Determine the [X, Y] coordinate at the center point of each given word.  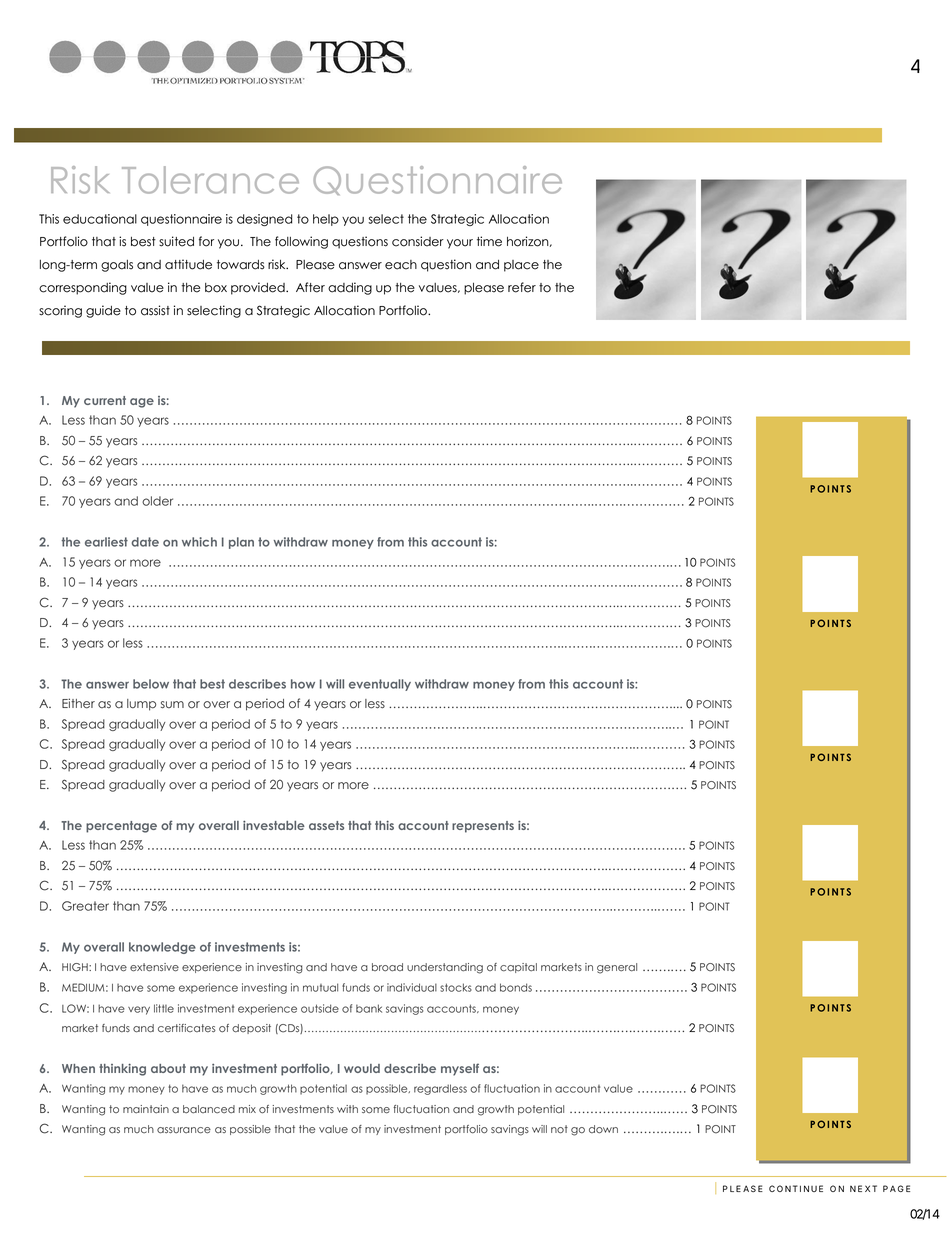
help [326, 220]
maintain [146, 1109]
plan [241, 543]
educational [100, 219]
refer [522, 287]
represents [483, 827]
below [151, 684]
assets [326, 825]
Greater [85, 906]
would [362, 1068]
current [105, 400]
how [303, 684]
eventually [380, 685]
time [489, 241]
